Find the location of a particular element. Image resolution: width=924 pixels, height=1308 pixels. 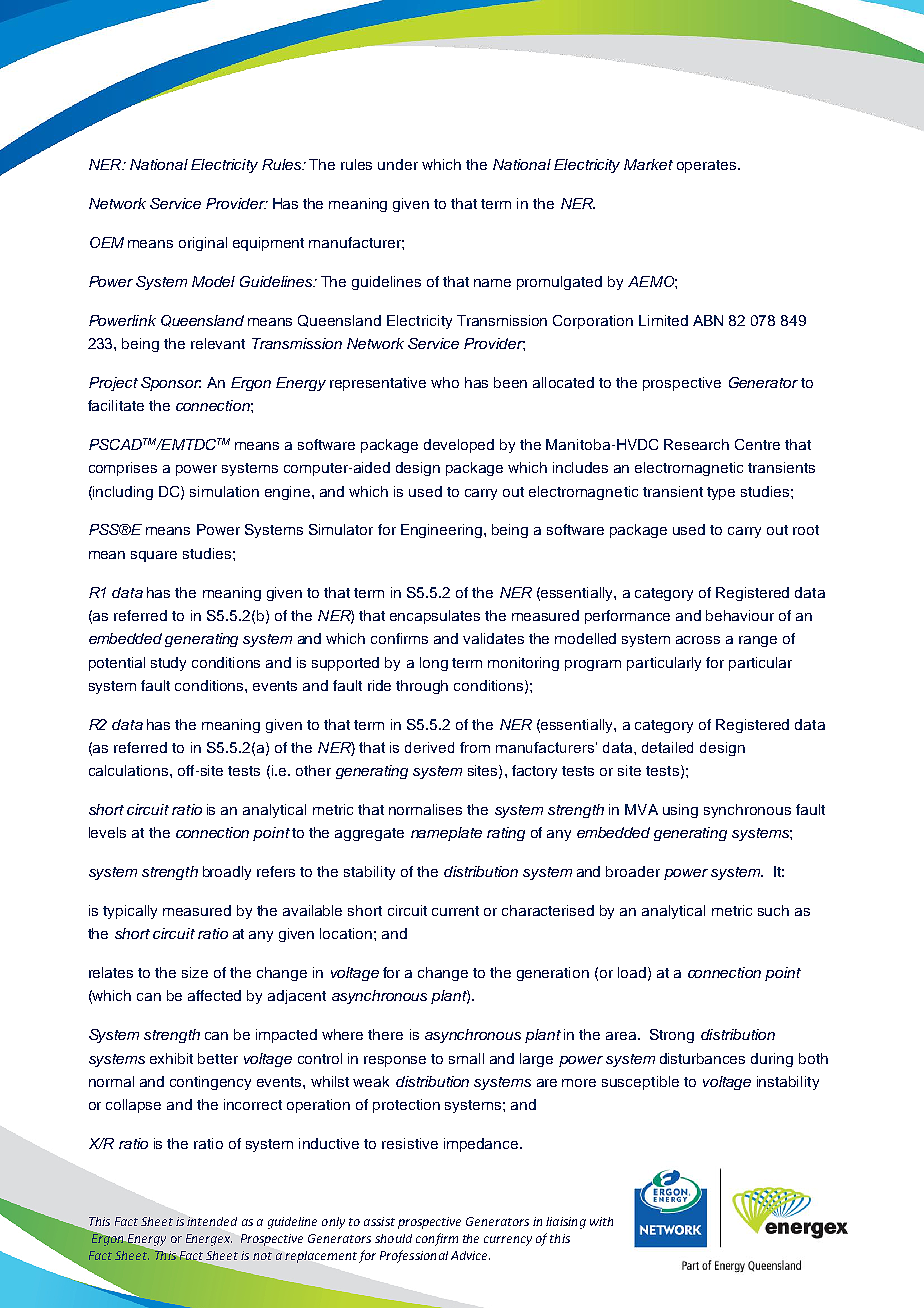

intended is located at coordinates (212, 1221).
